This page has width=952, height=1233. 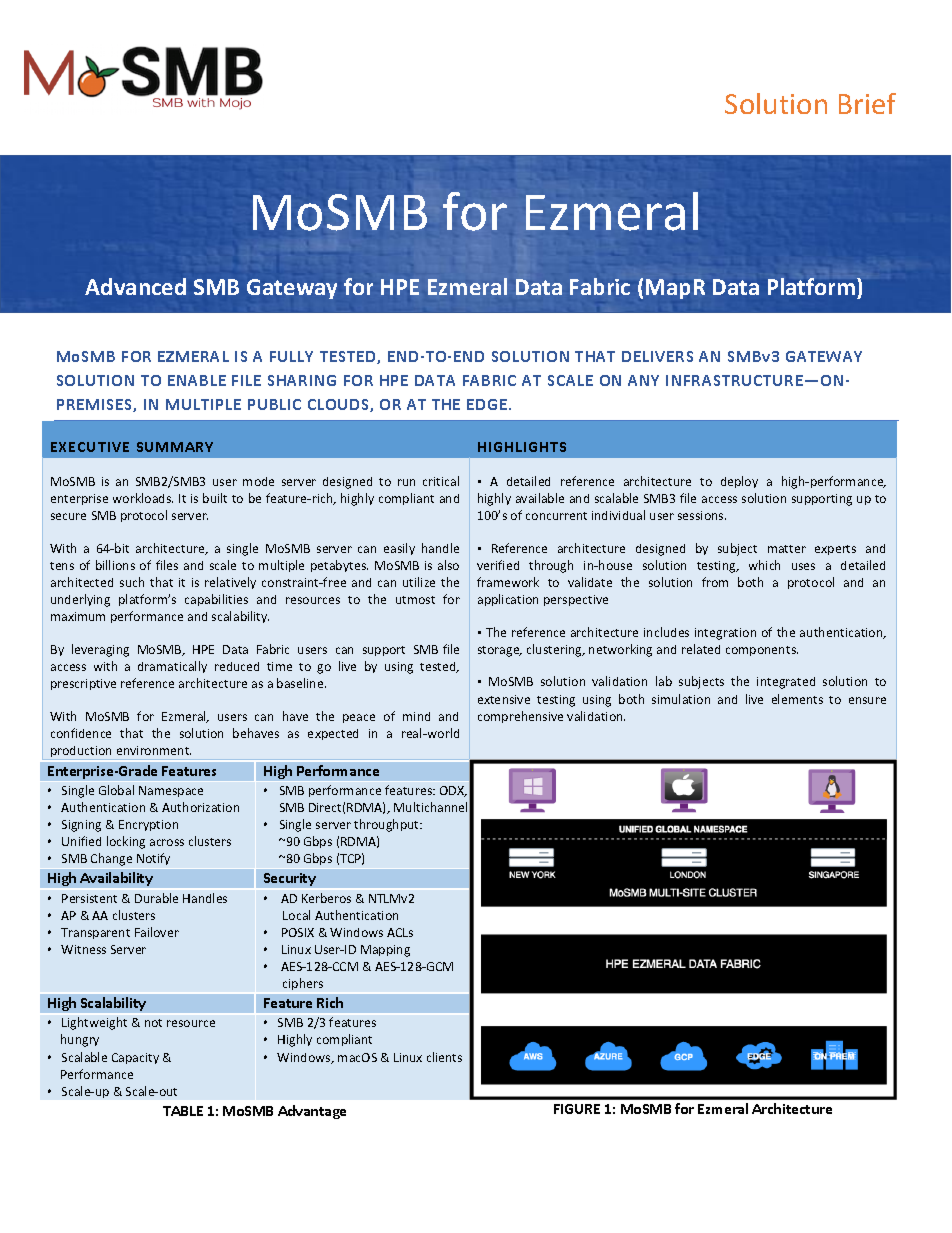 I want to click on clients, so click(x=444, y=1057).
